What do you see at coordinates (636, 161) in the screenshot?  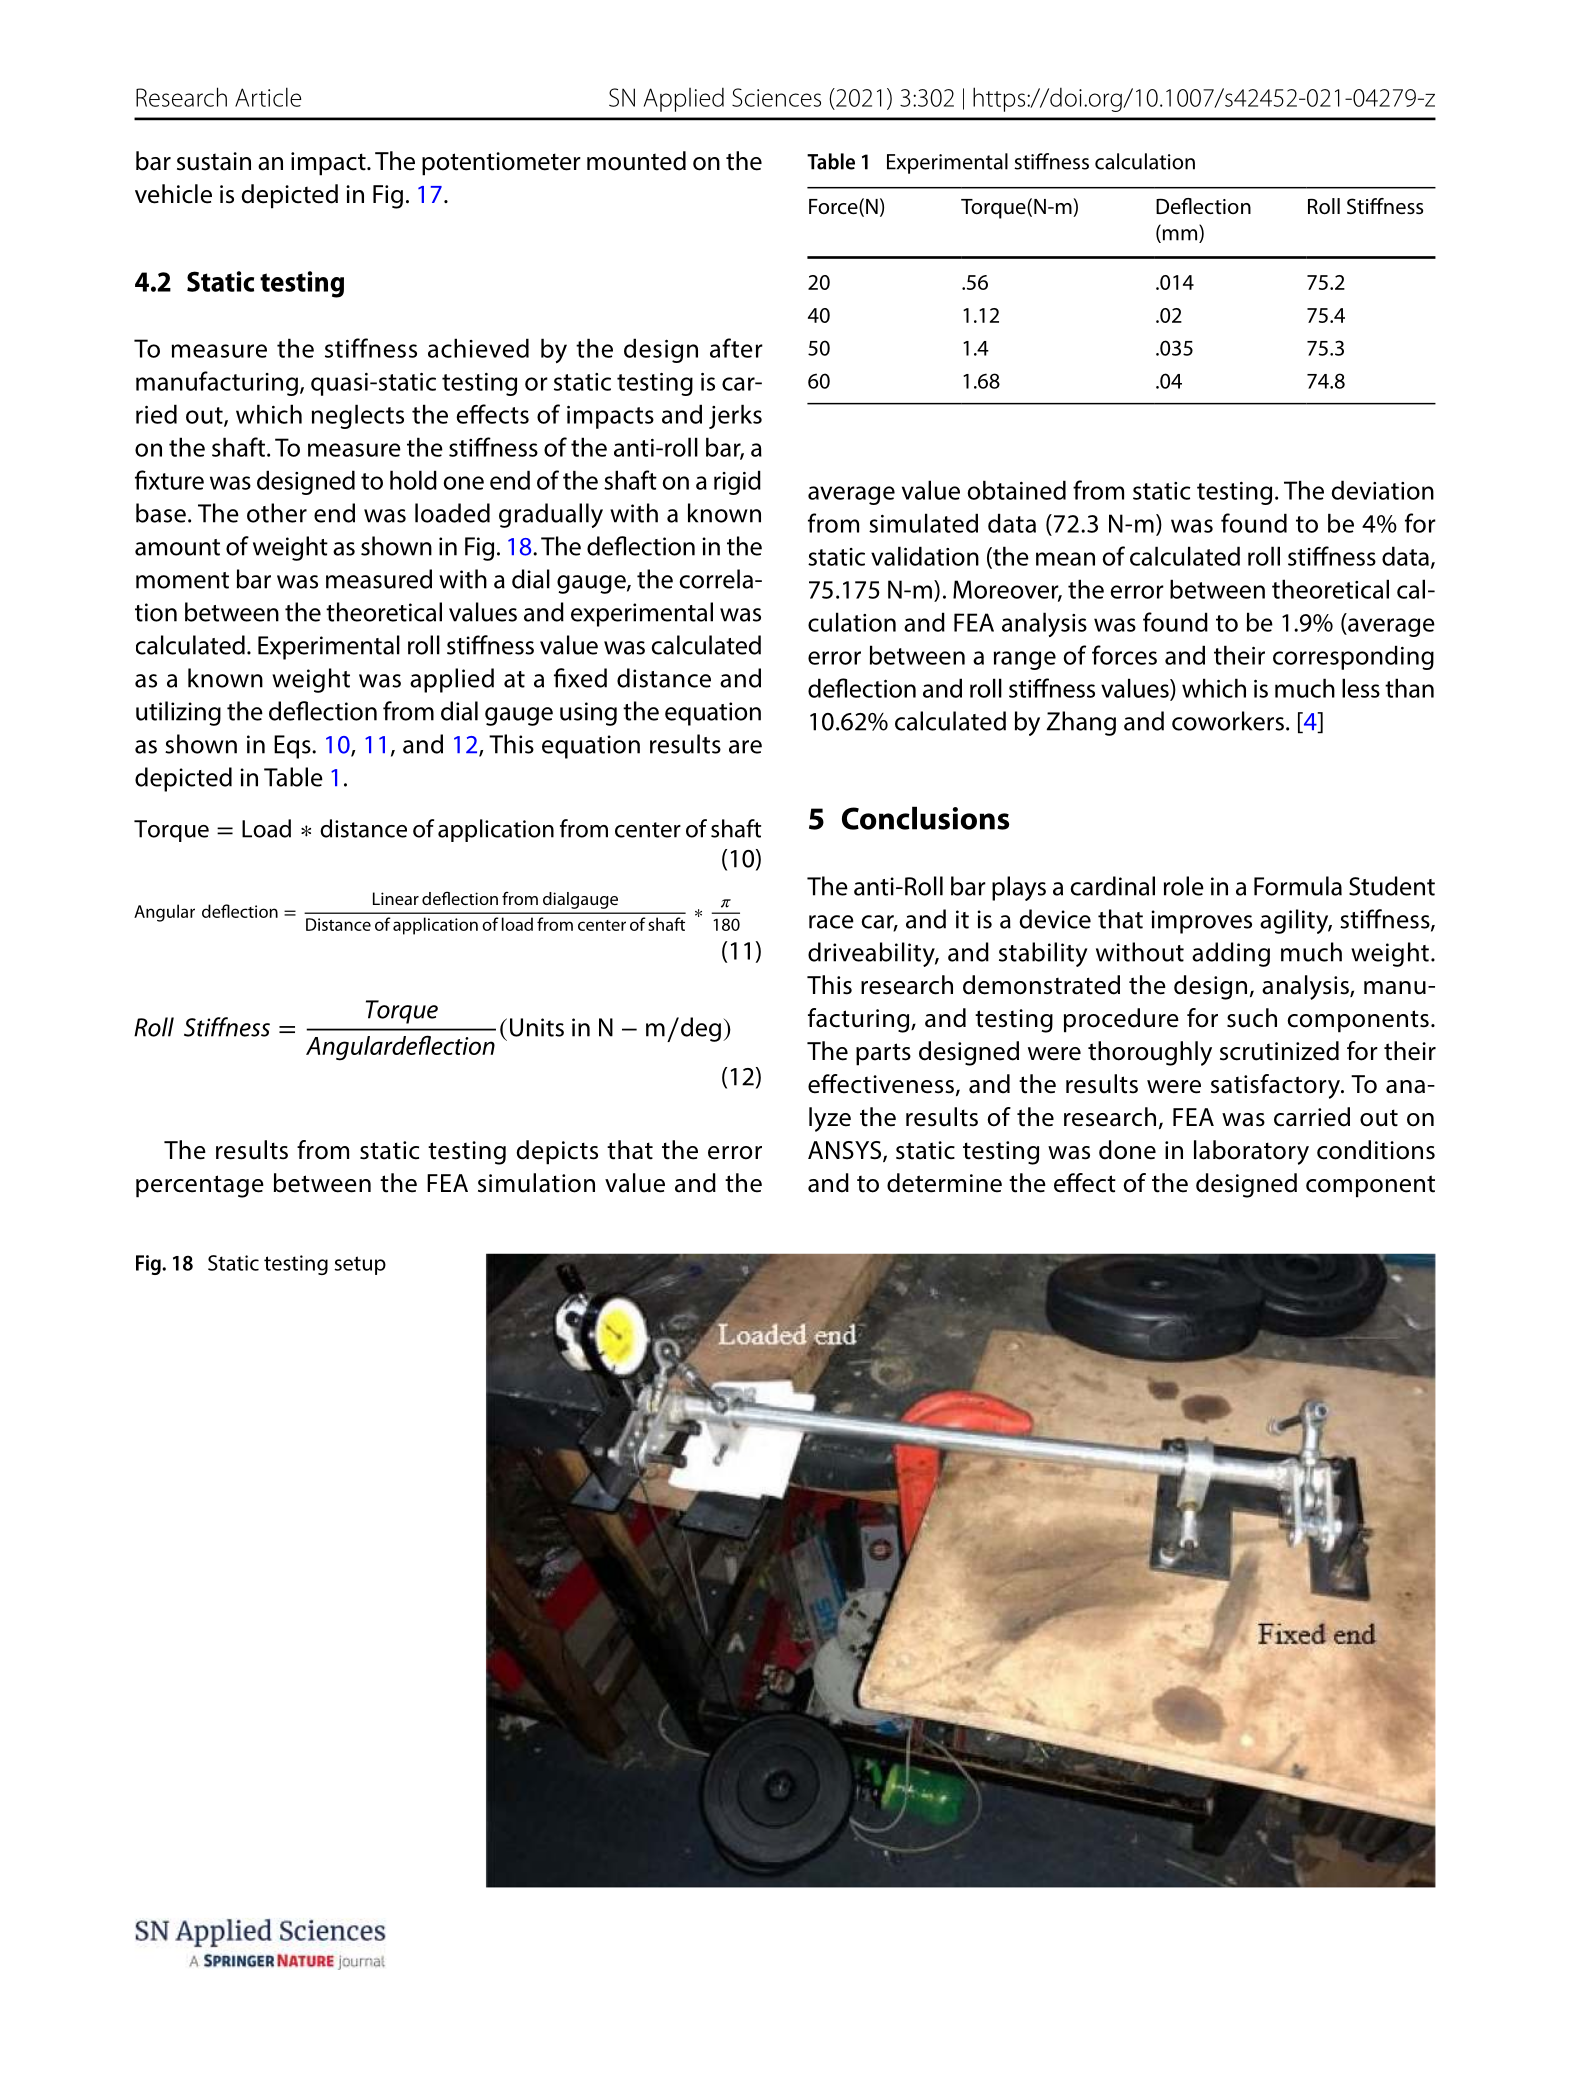 I see `mounted` at bounding box center [636, 161].
